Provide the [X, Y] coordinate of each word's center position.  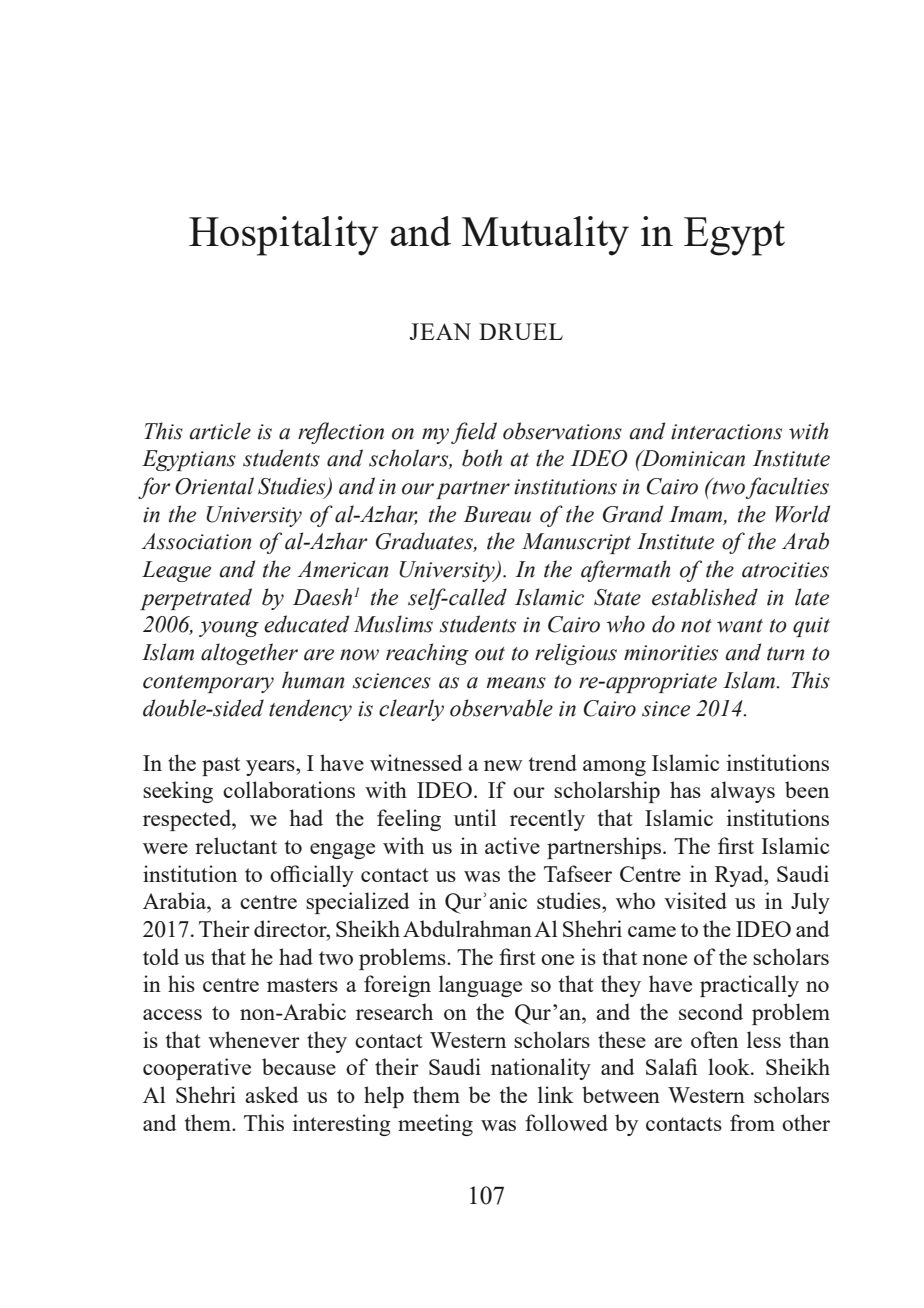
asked [271, 1094]
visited [695, 900]
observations [562, 431]
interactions [726, 432]
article [220, 431]
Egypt [734, 236]
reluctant [236, 845]
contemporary [208, 684]
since [666, 709]
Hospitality [284, 236]
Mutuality [545, 236]
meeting [435, 1125]
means [516, 683]
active [512, 845]
